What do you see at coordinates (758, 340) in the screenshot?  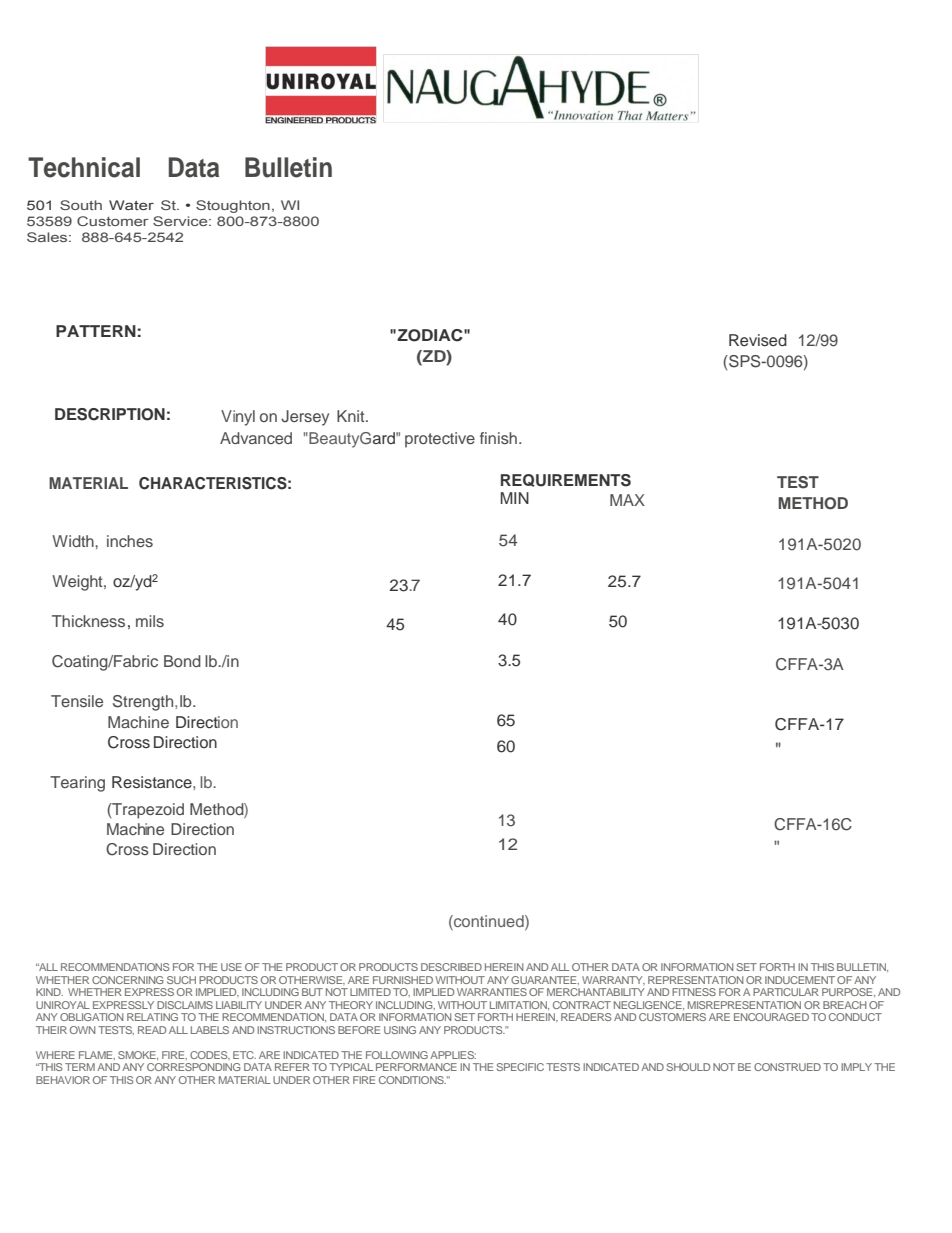 I see `Revised` at bounding box center [758, 340].
